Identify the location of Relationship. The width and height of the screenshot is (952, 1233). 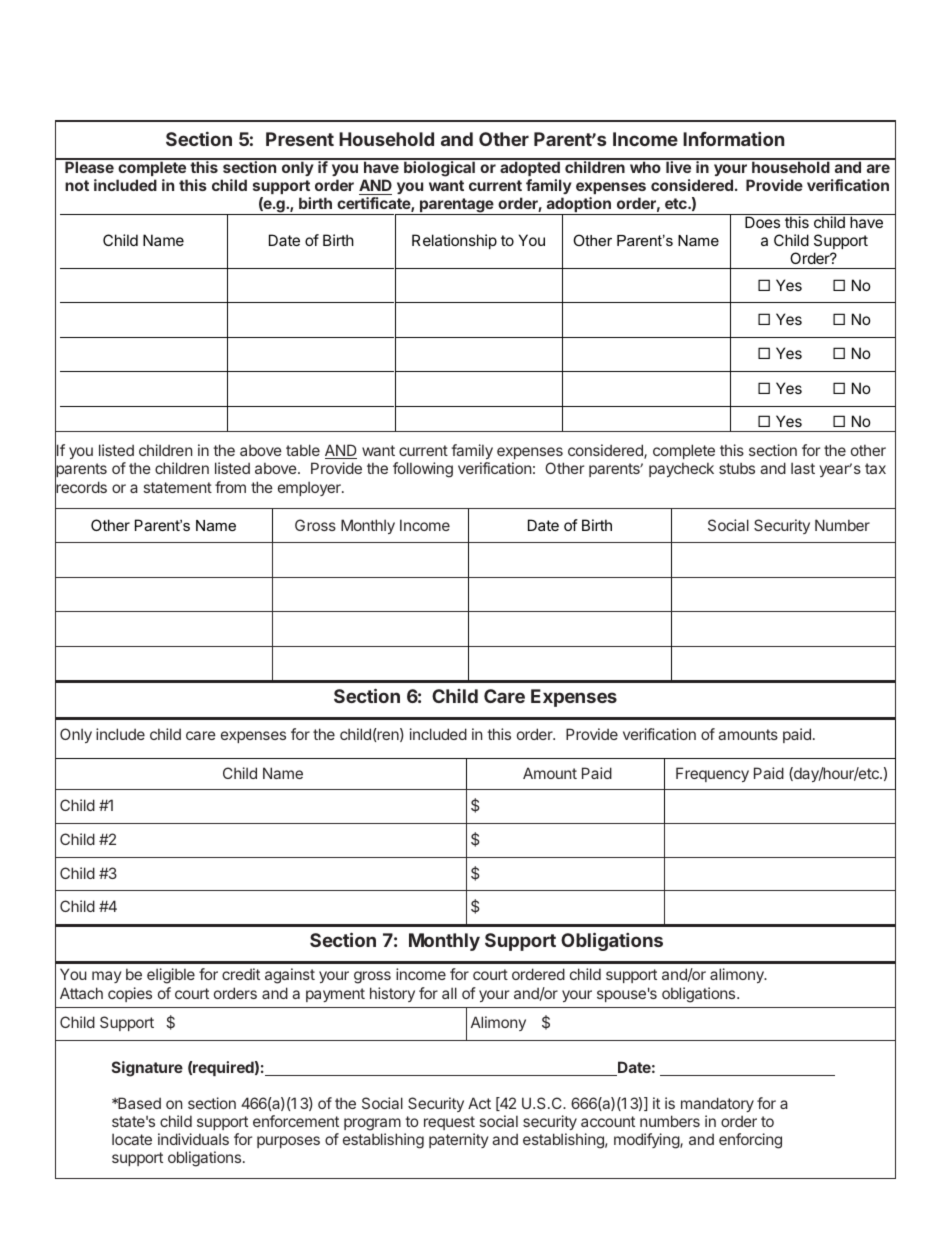
(454, 241).
